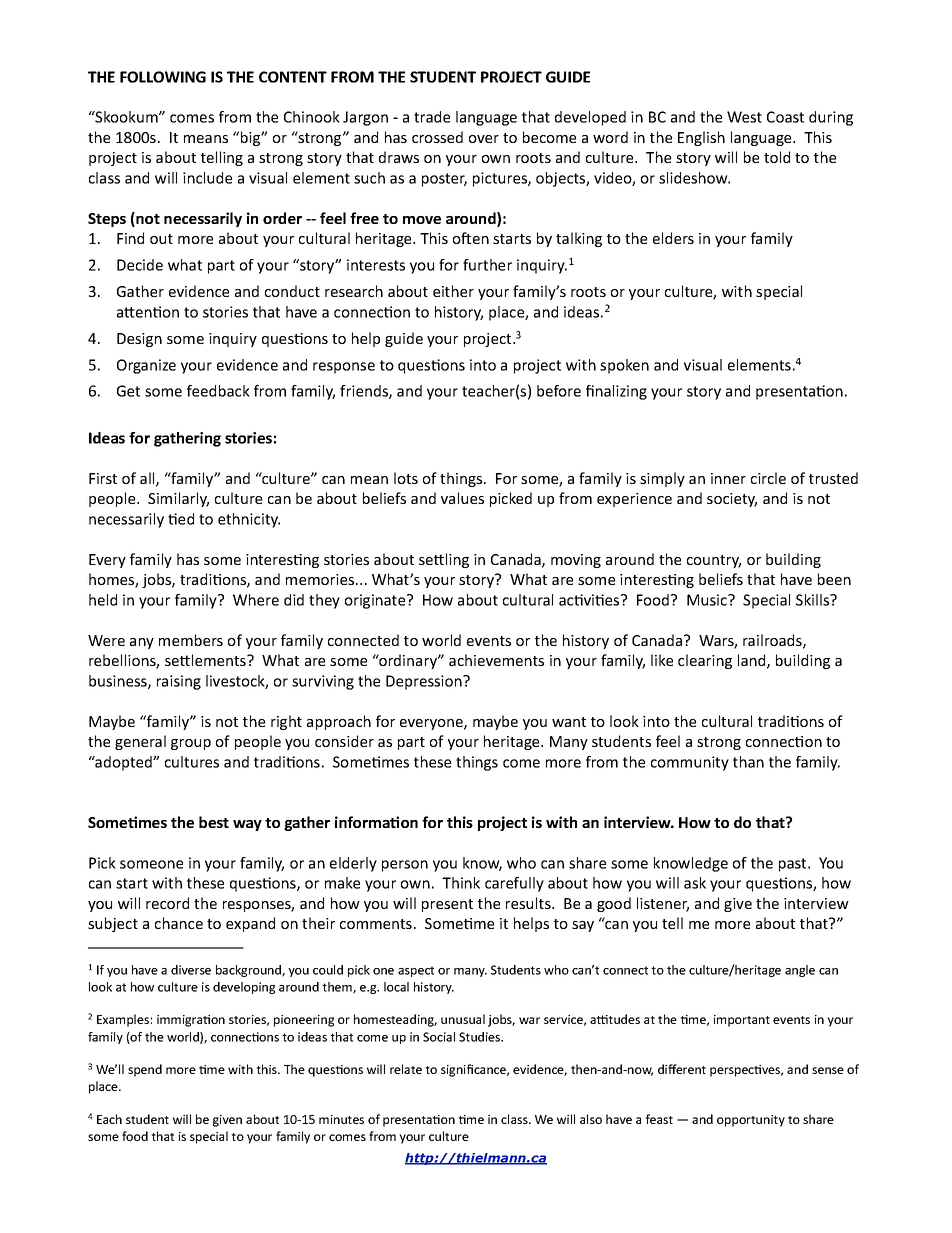  Describe the element at coordinates (191, 640) in the image. I see `members` at that location.
